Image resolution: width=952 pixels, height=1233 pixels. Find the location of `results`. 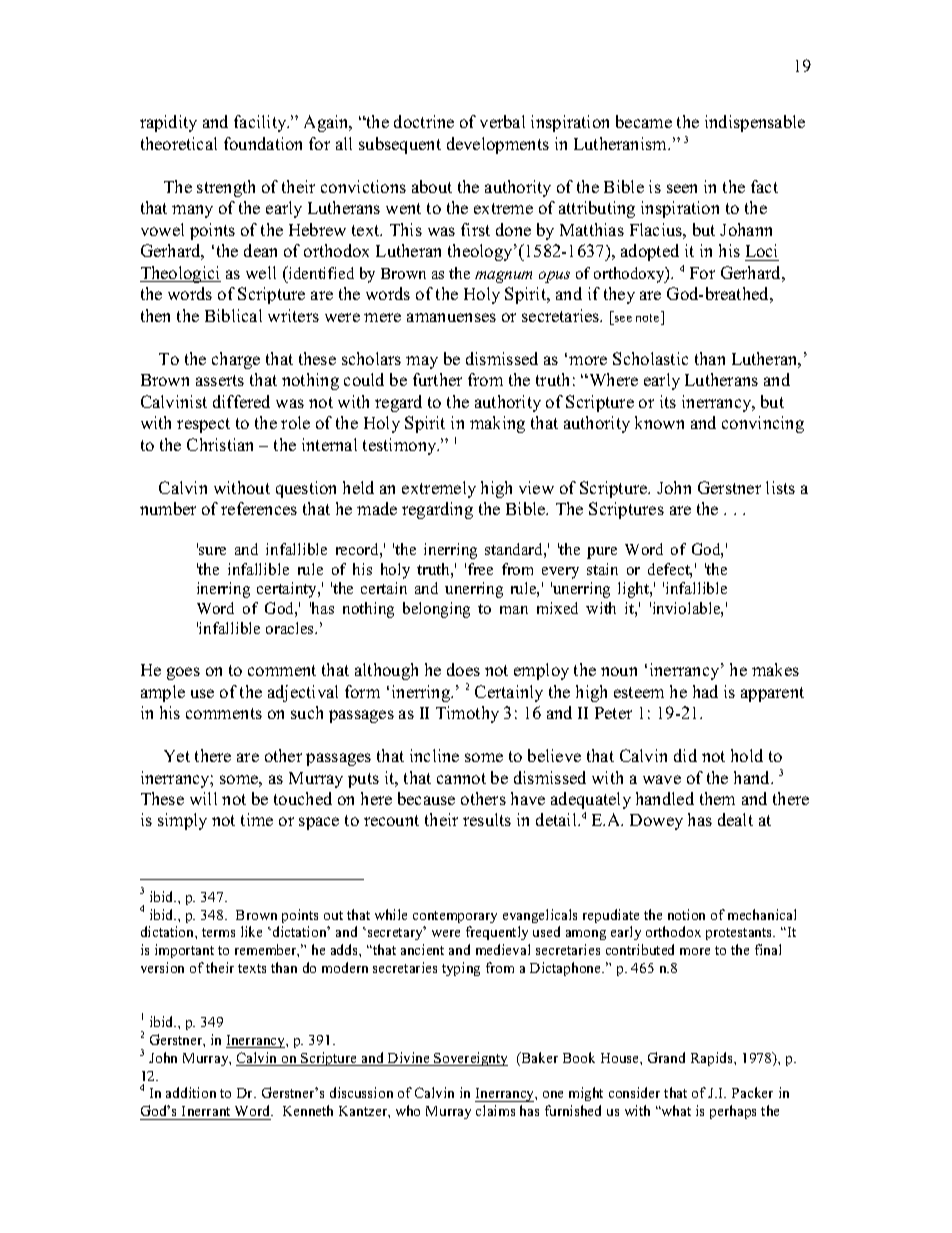

results is located at coordinates (487, 819).
